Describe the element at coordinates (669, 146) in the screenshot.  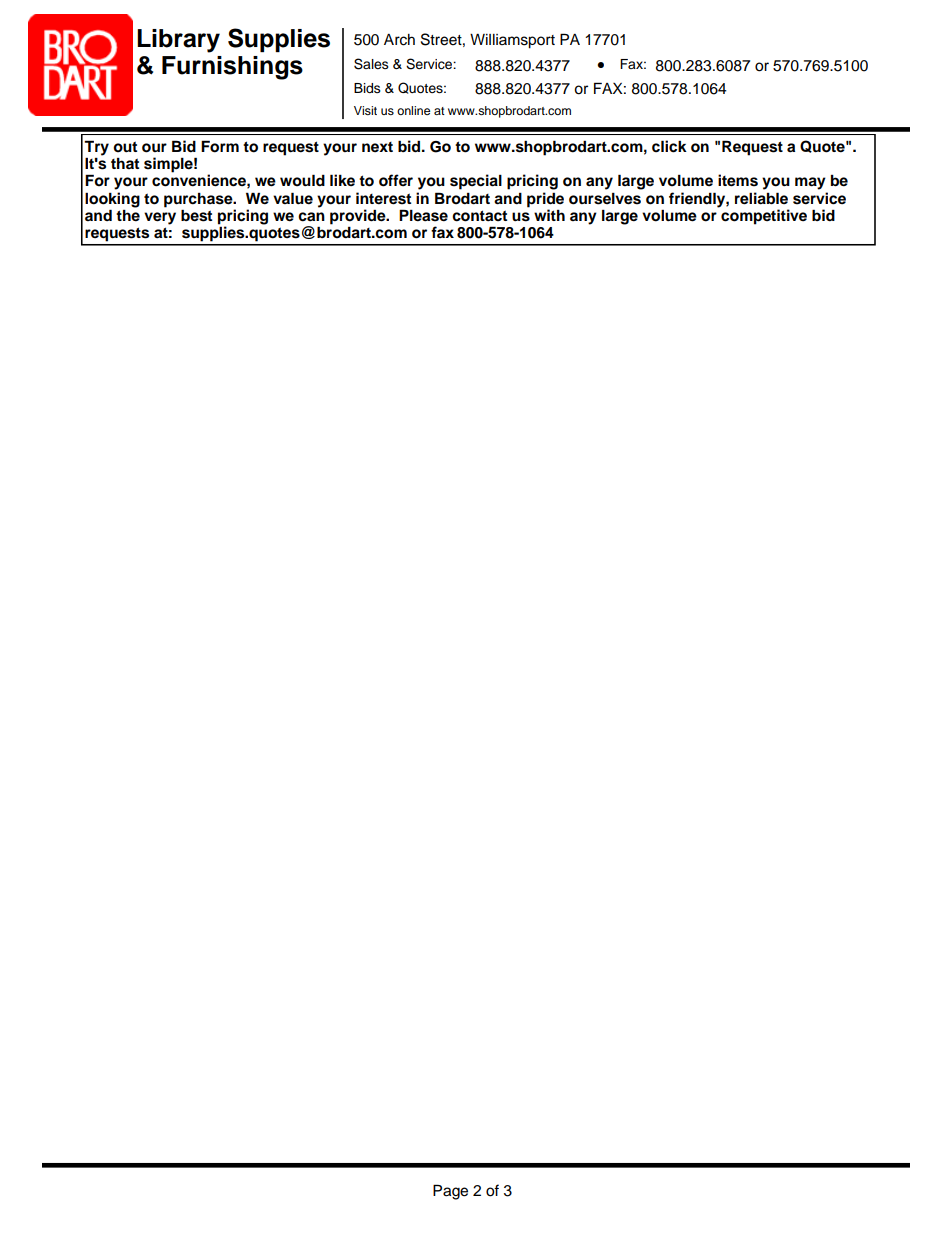
I see `click` at that location.
